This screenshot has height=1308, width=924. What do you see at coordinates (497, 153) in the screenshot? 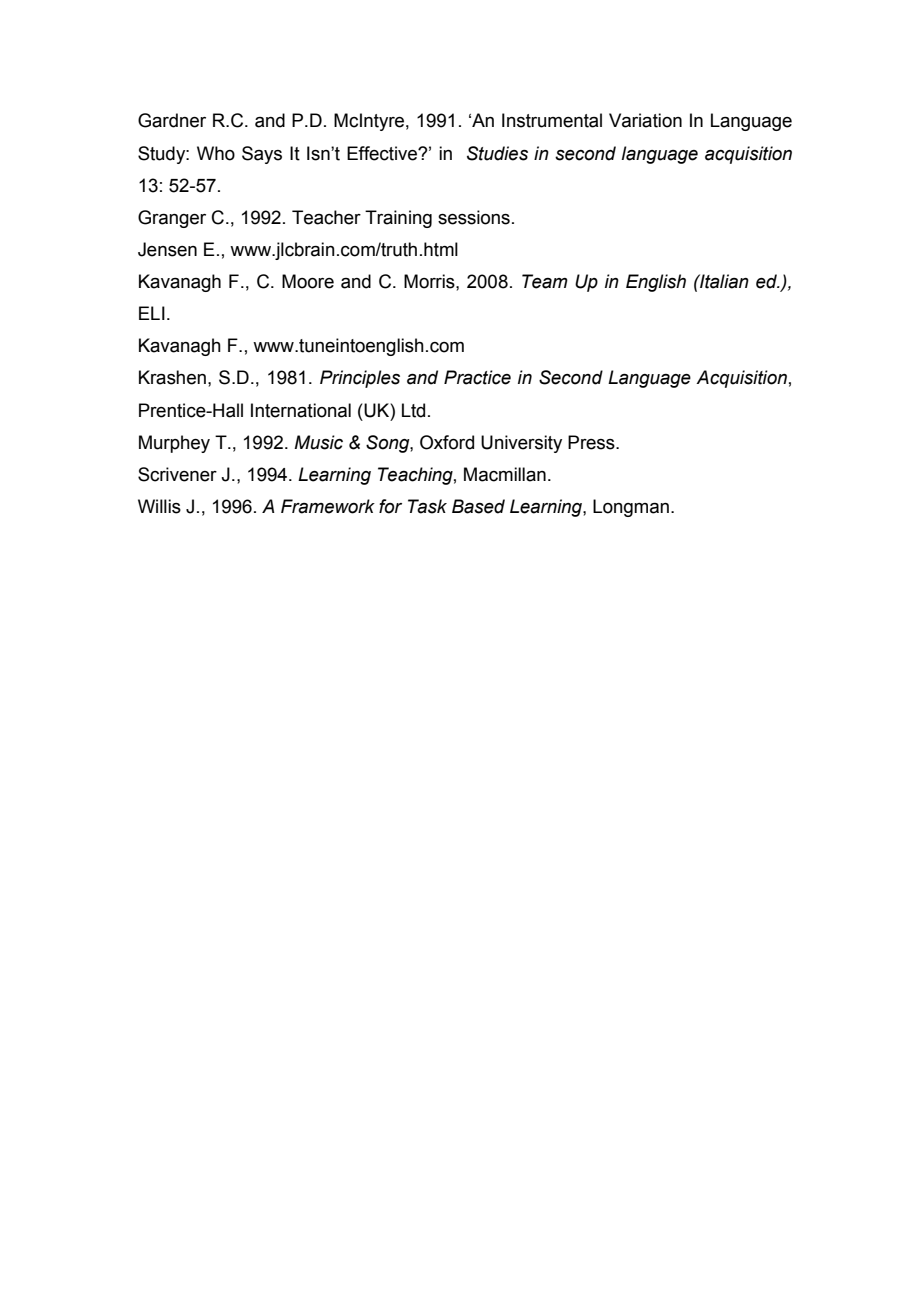
I see `Studies` at bounding box center [497, 153].
